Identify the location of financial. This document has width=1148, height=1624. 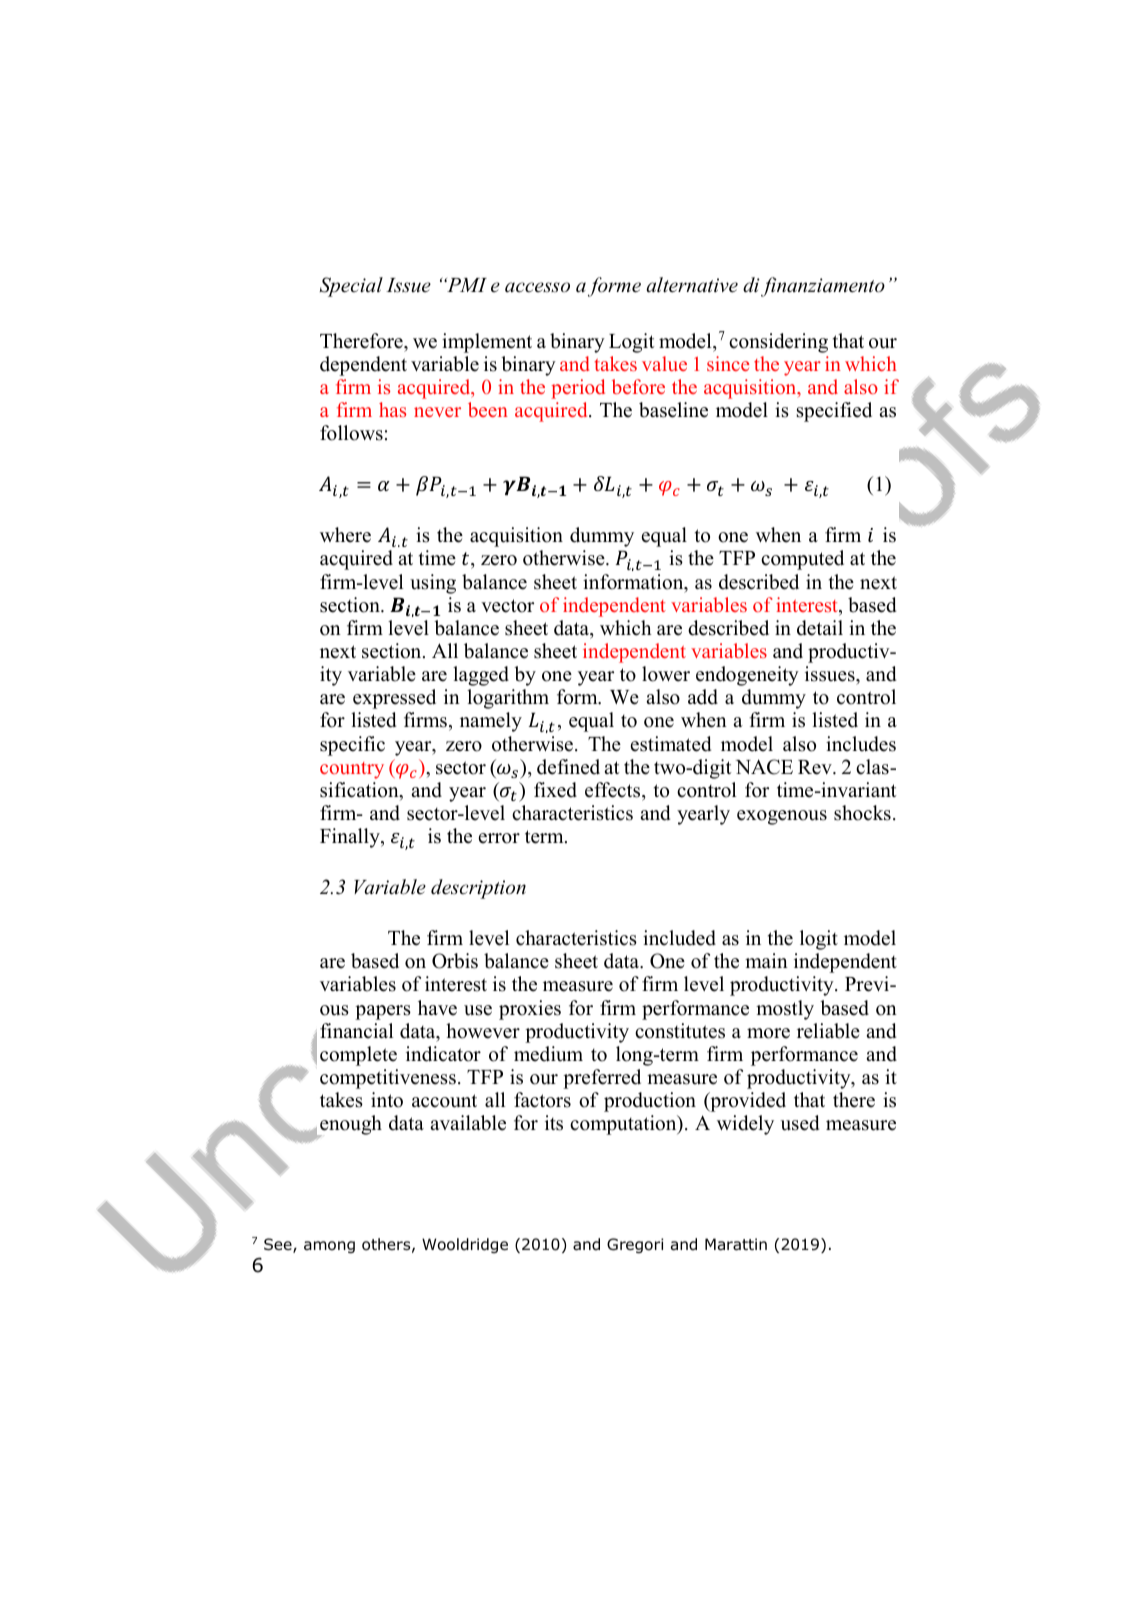
(356, 1031).
